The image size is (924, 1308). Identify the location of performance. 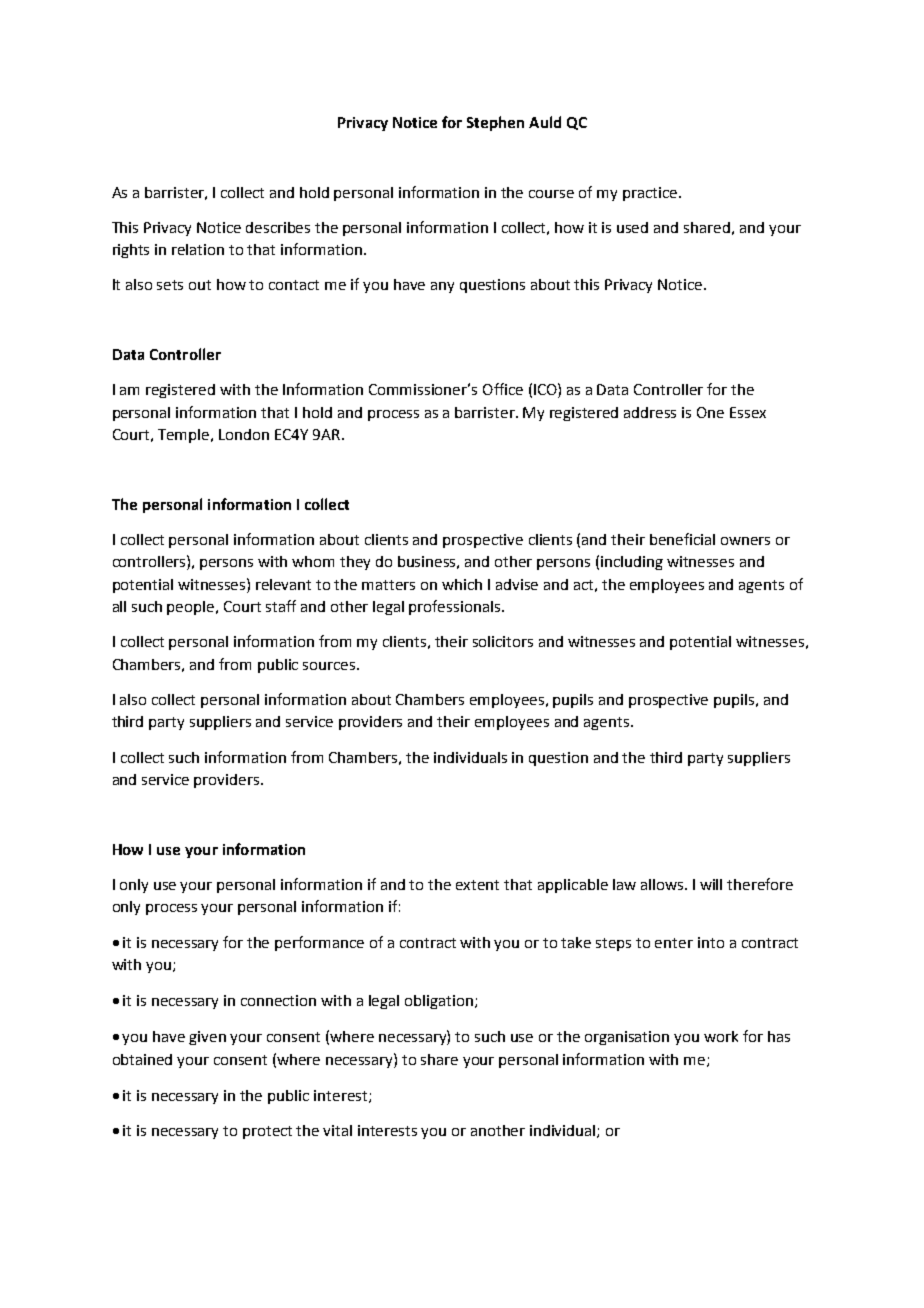
(319, 943).
